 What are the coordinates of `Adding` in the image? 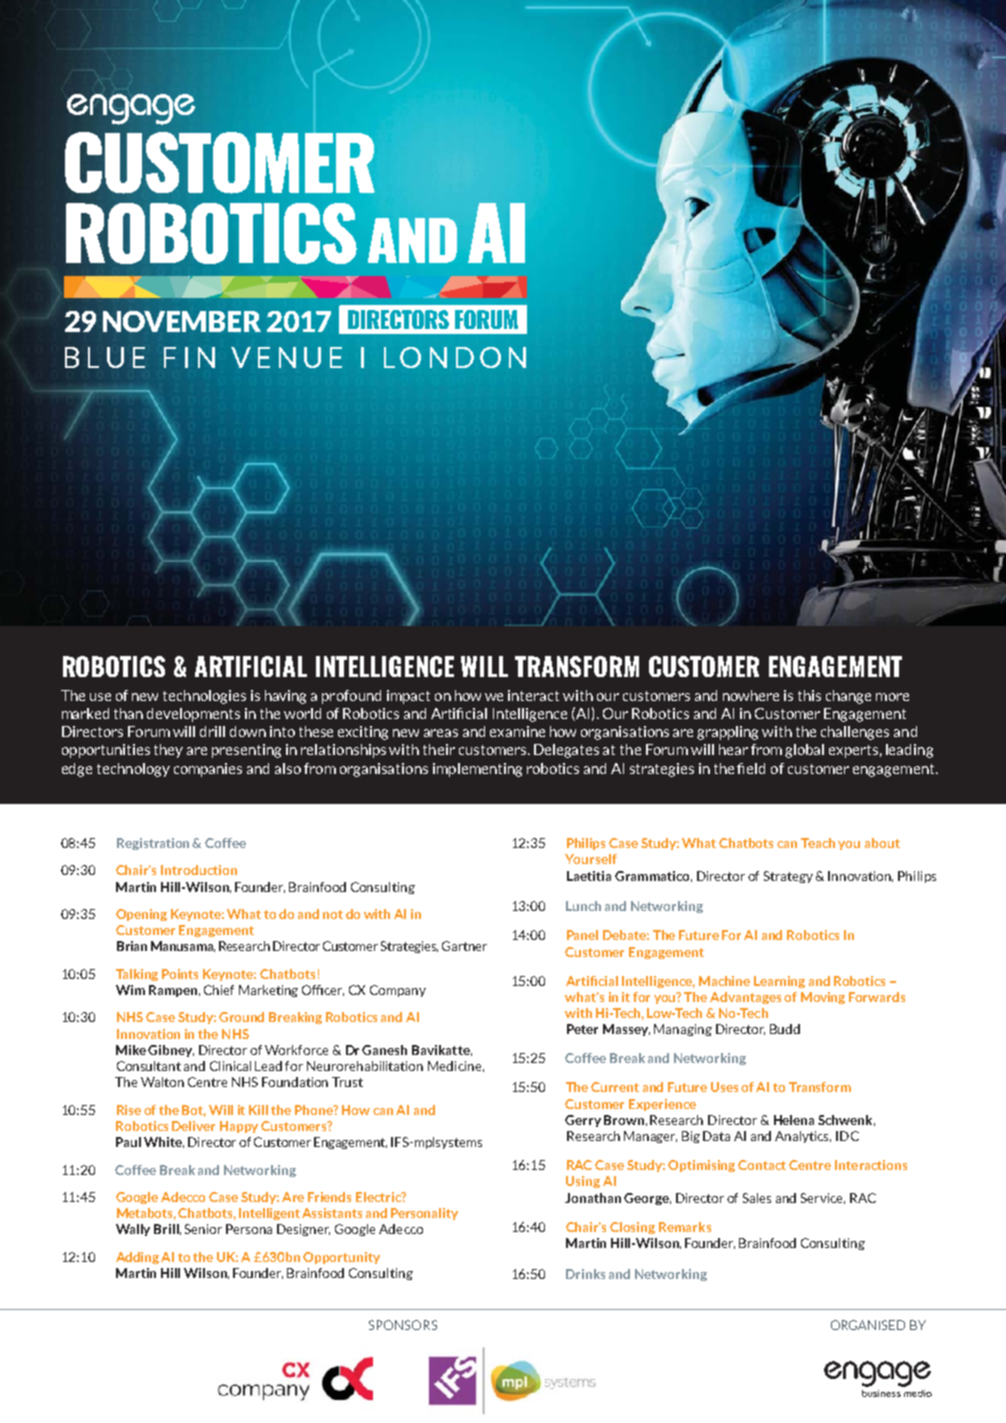 It's located at (137, 1258).
